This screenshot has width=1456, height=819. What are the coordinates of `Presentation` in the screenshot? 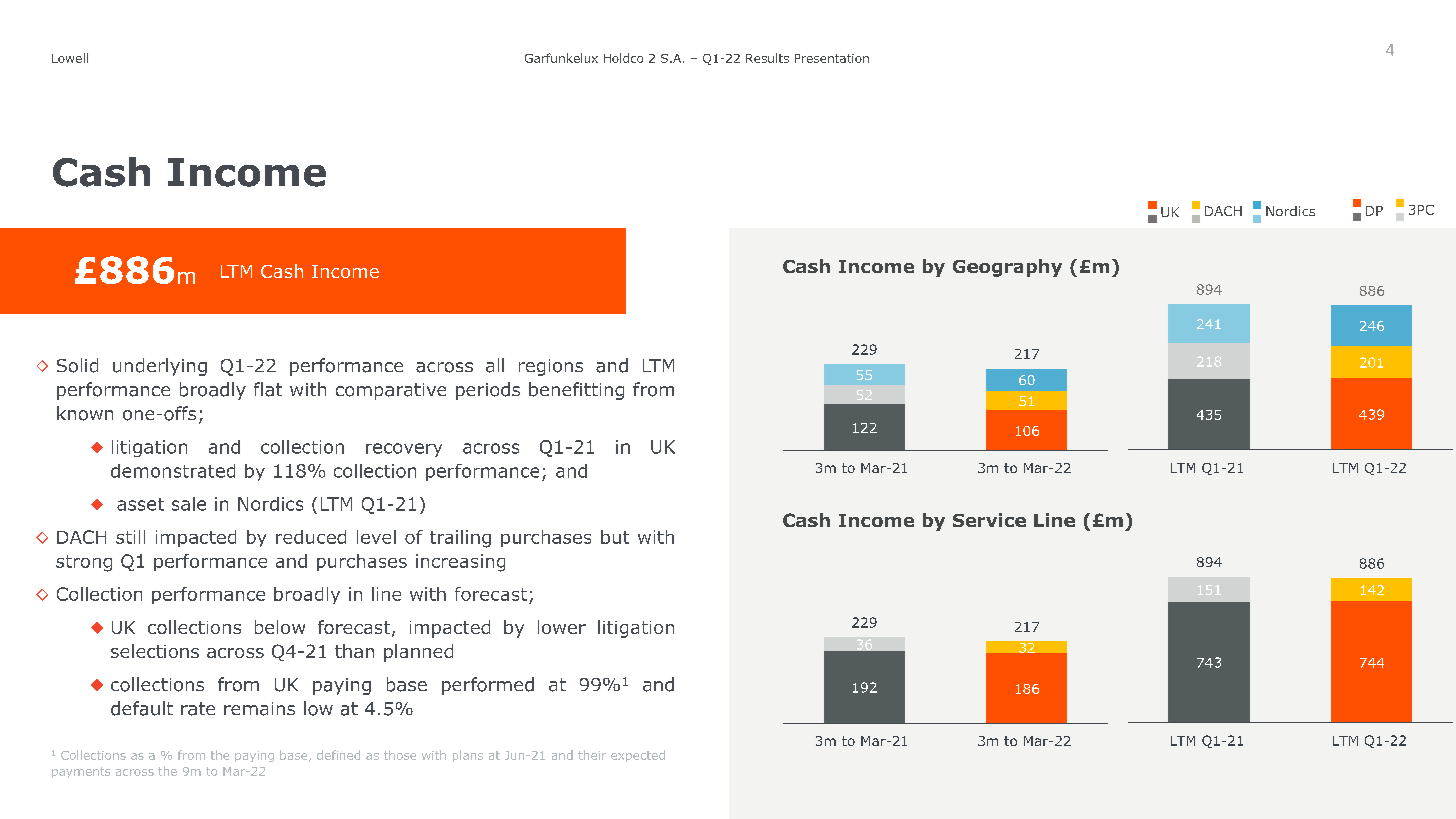 It's located at (832, 58).
